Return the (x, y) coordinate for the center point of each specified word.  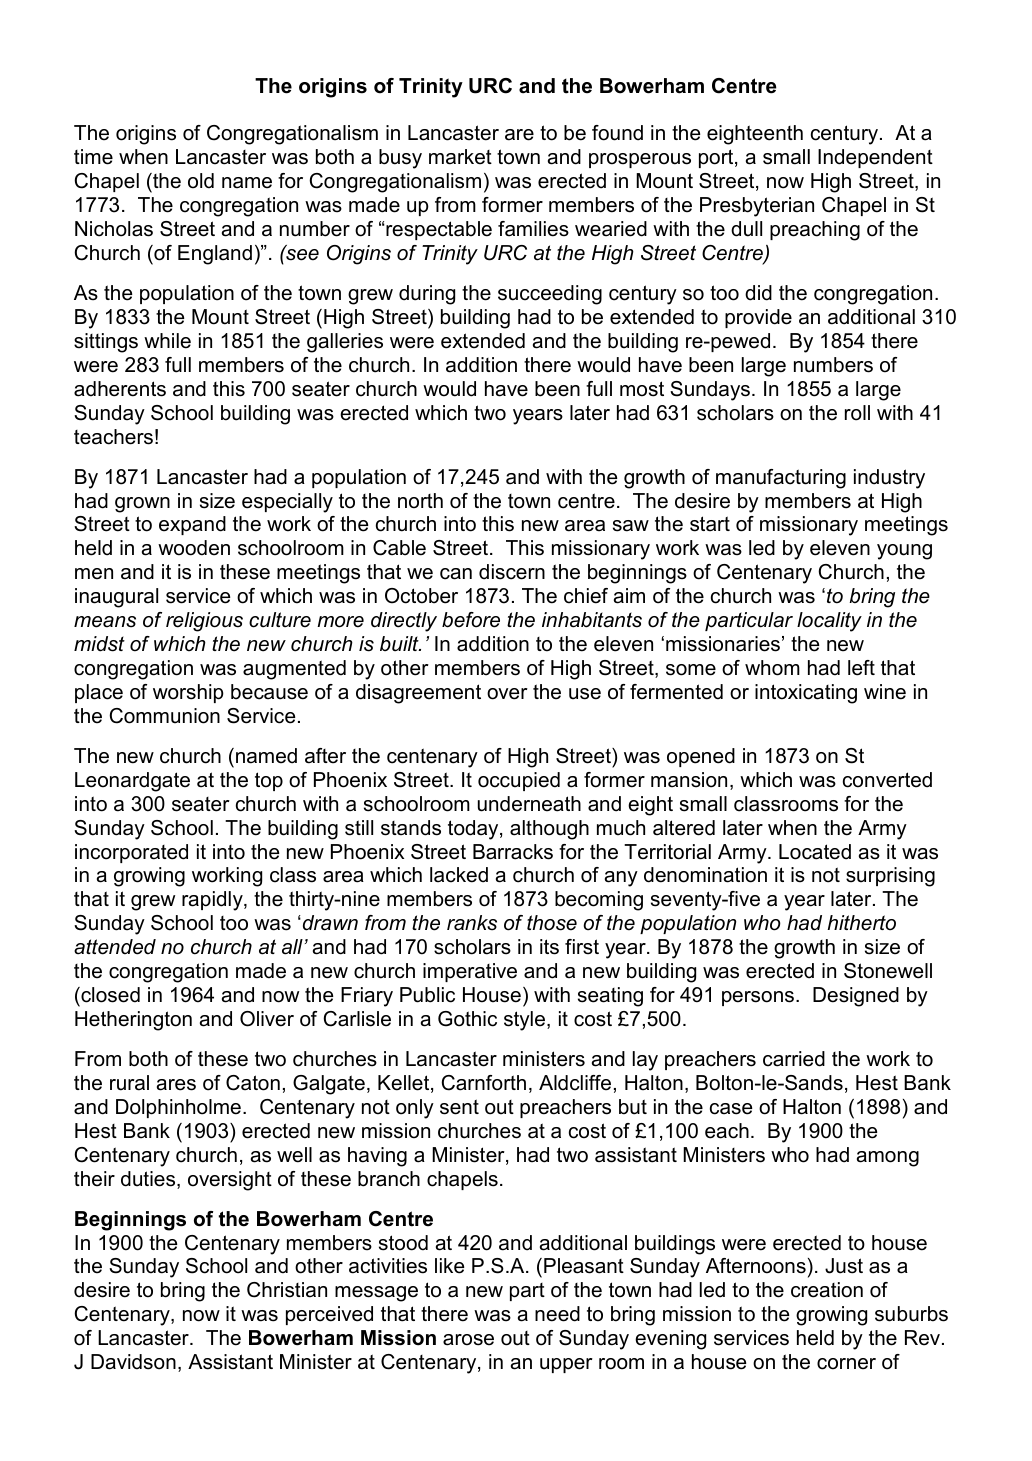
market (460, 157)
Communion (164, 716)
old (201, 181)
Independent (875, 158)
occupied (519, 781)
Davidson (133, 1362)
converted (887, 780)
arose (468, 1340)
